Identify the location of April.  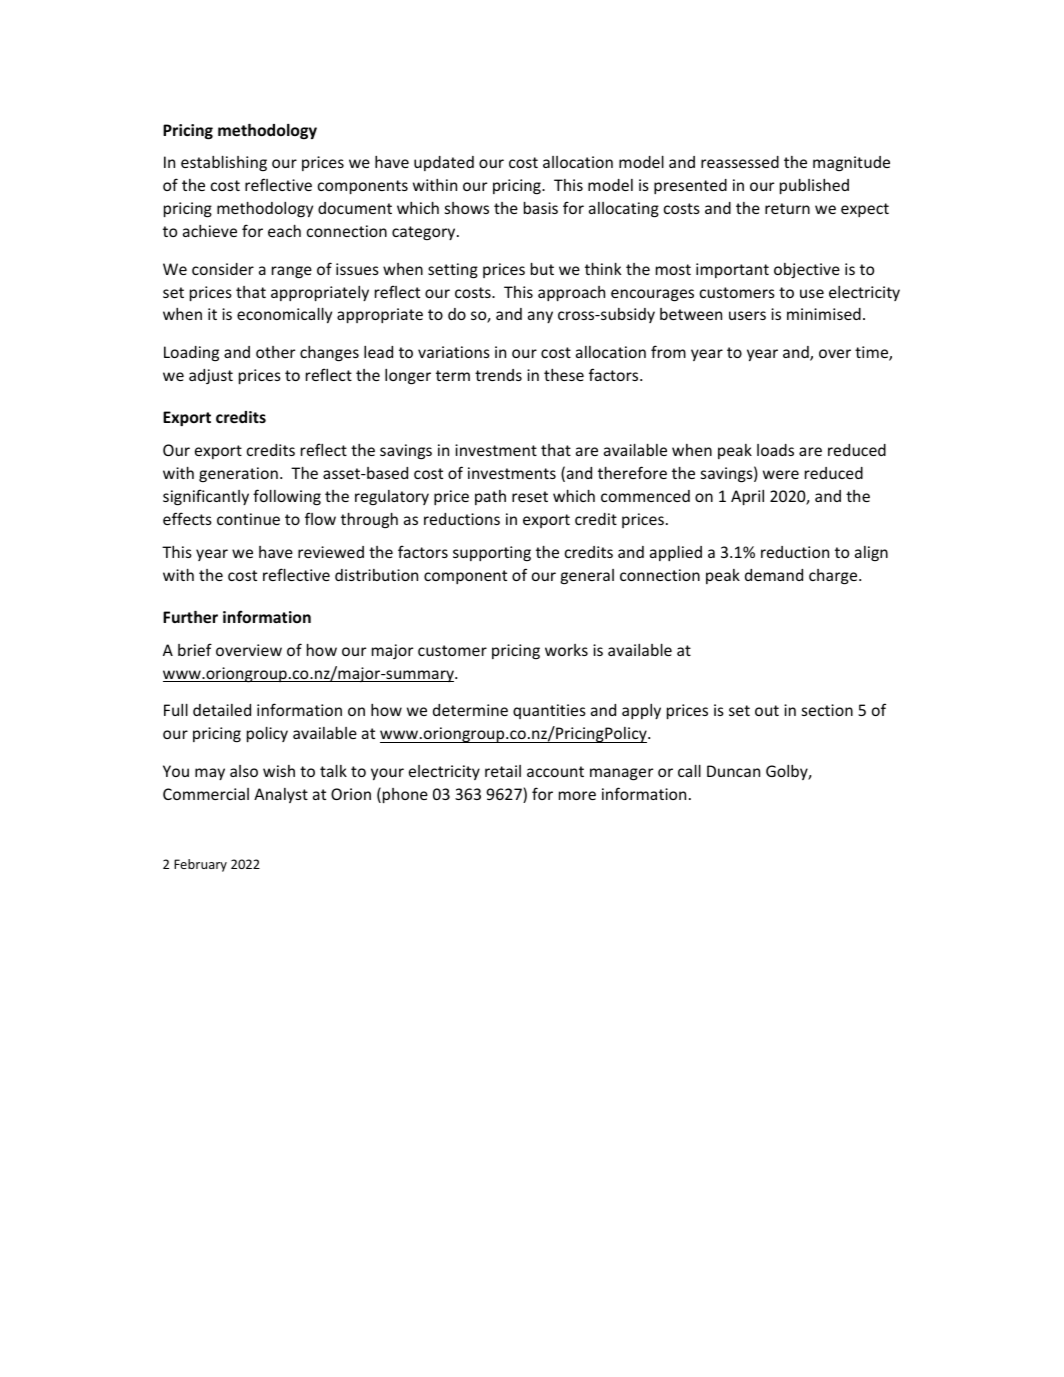
(747, 497).
